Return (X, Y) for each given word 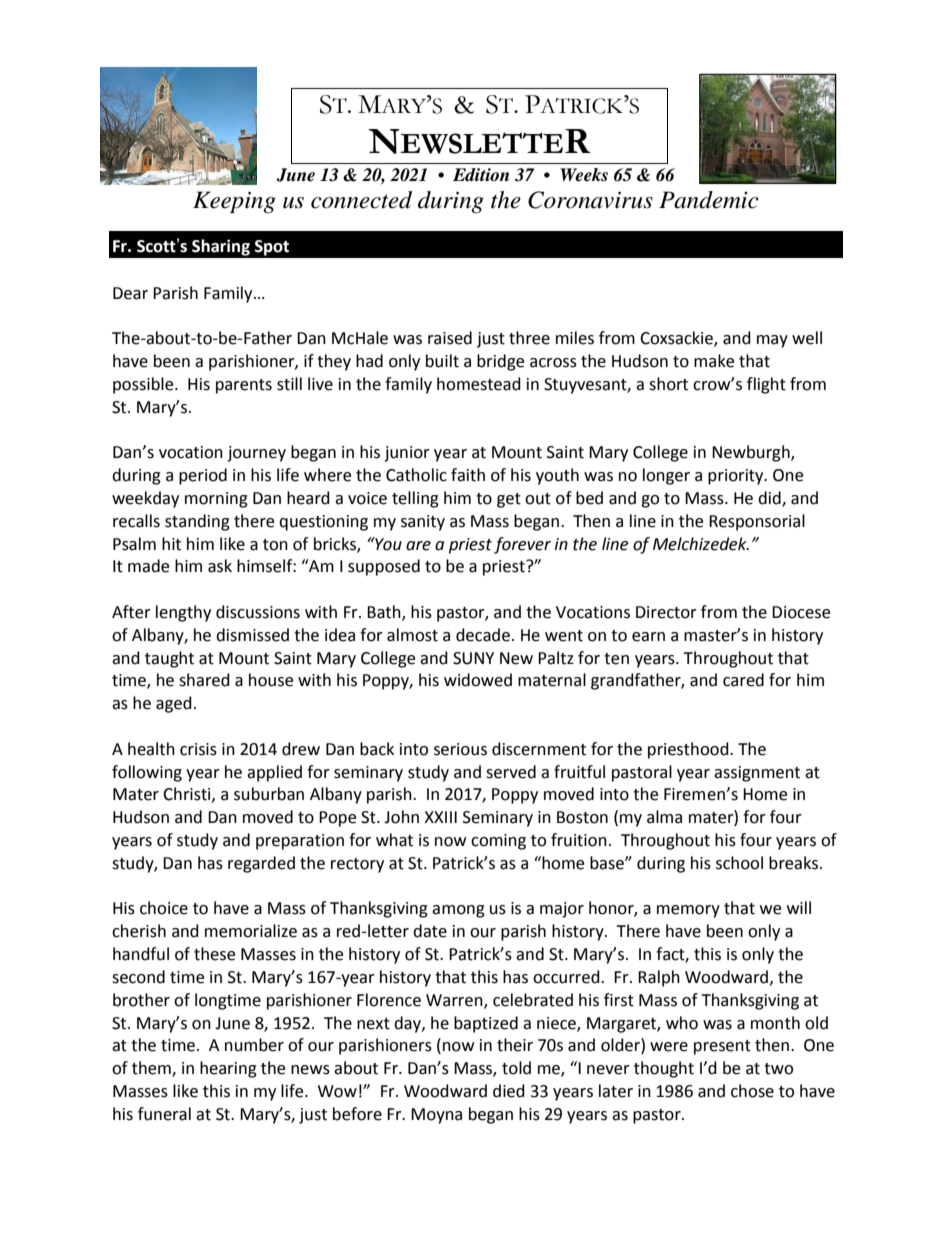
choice (164, 908)
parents (244, 386)
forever (522, 545)
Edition (481, 175)
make (714, 361)
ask (220, 566)
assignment (757, 774)
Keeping (234, 202)
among (458, 911)
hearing (228, 1069)
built (442, 361)
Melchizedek (701, 544)
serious (460, 749)
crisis (198, 749)
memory (688, 911)
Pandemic (709, 200)
